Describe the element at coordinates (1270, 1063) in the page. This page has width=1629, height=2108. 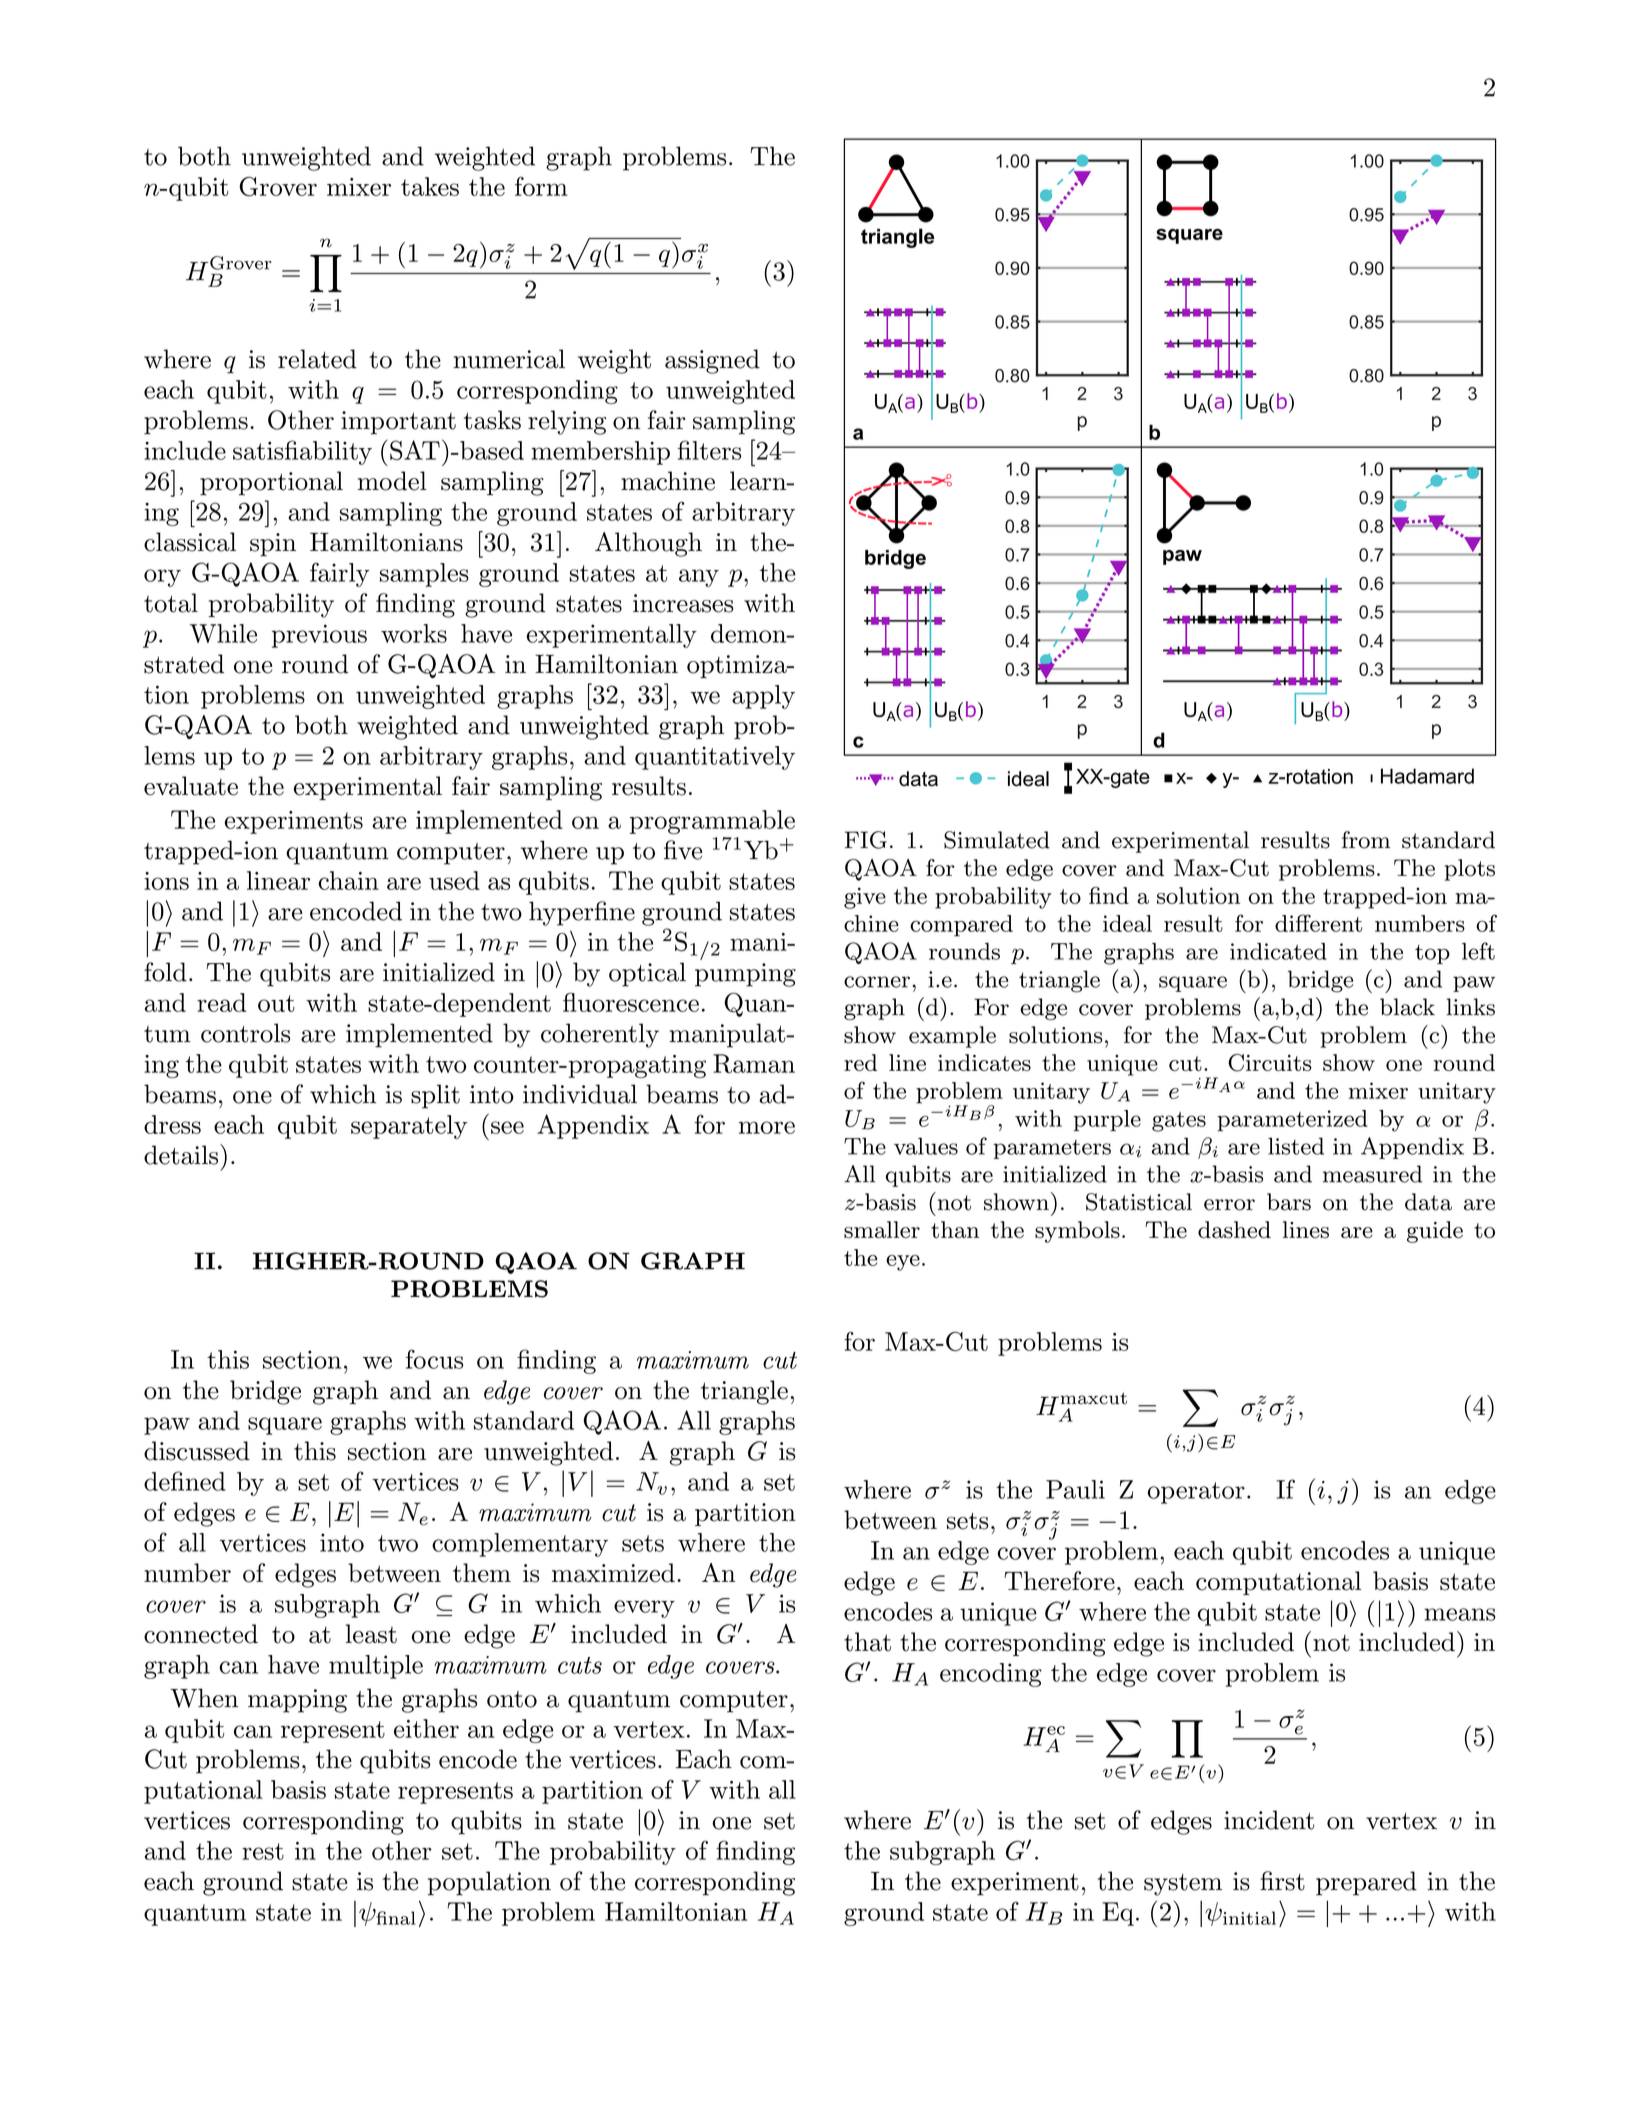
I see `Circuits` at that location.
